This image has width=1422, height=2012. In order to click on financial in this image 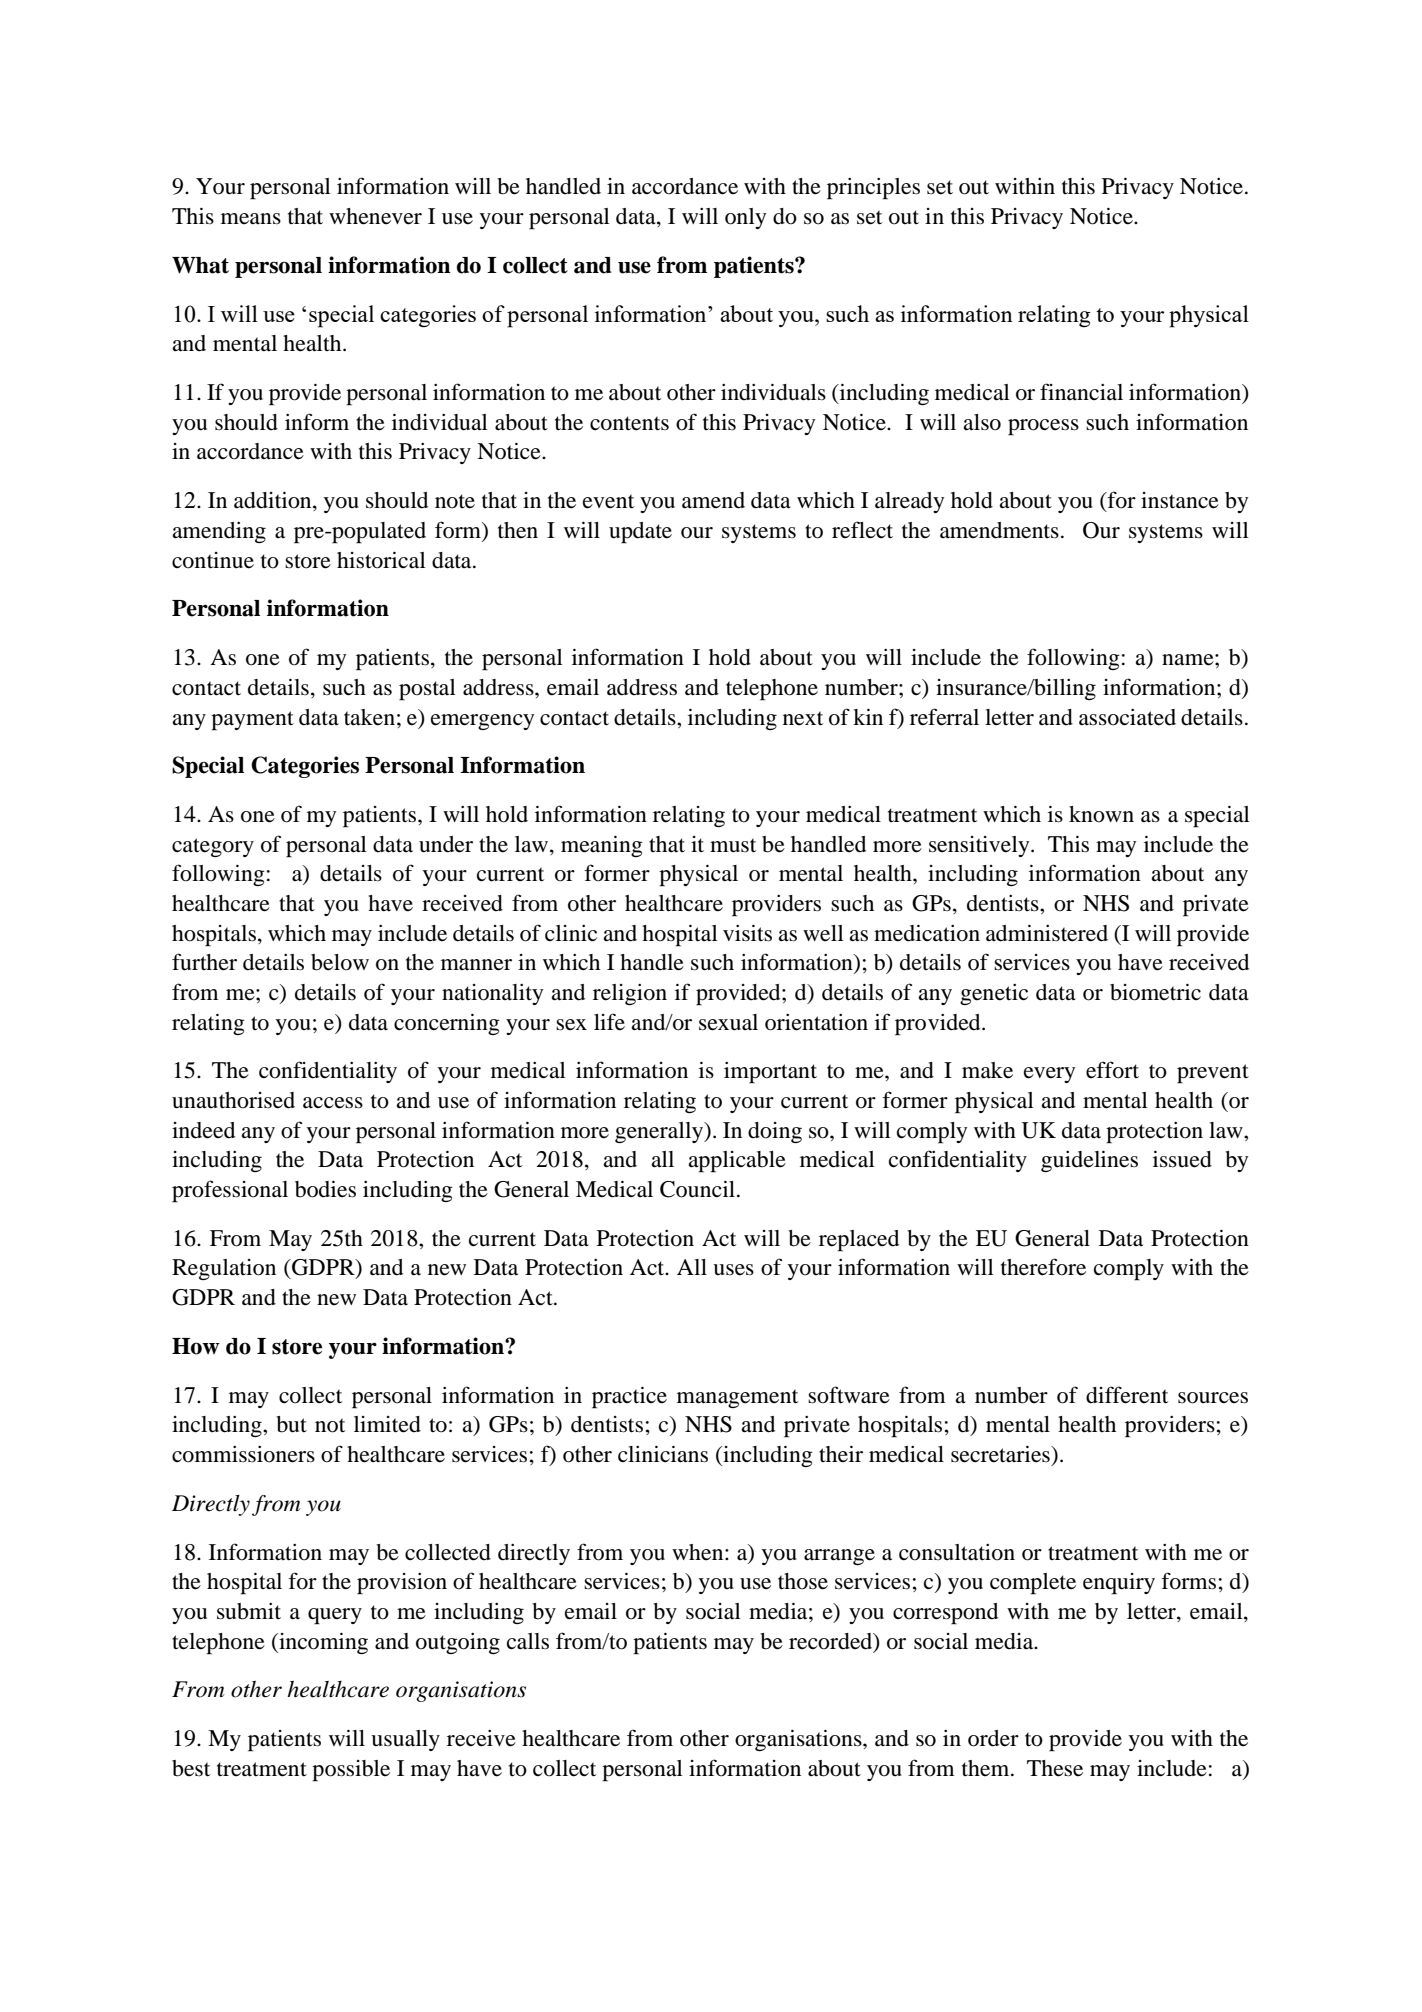, I will do `click(1081, 392)`.
